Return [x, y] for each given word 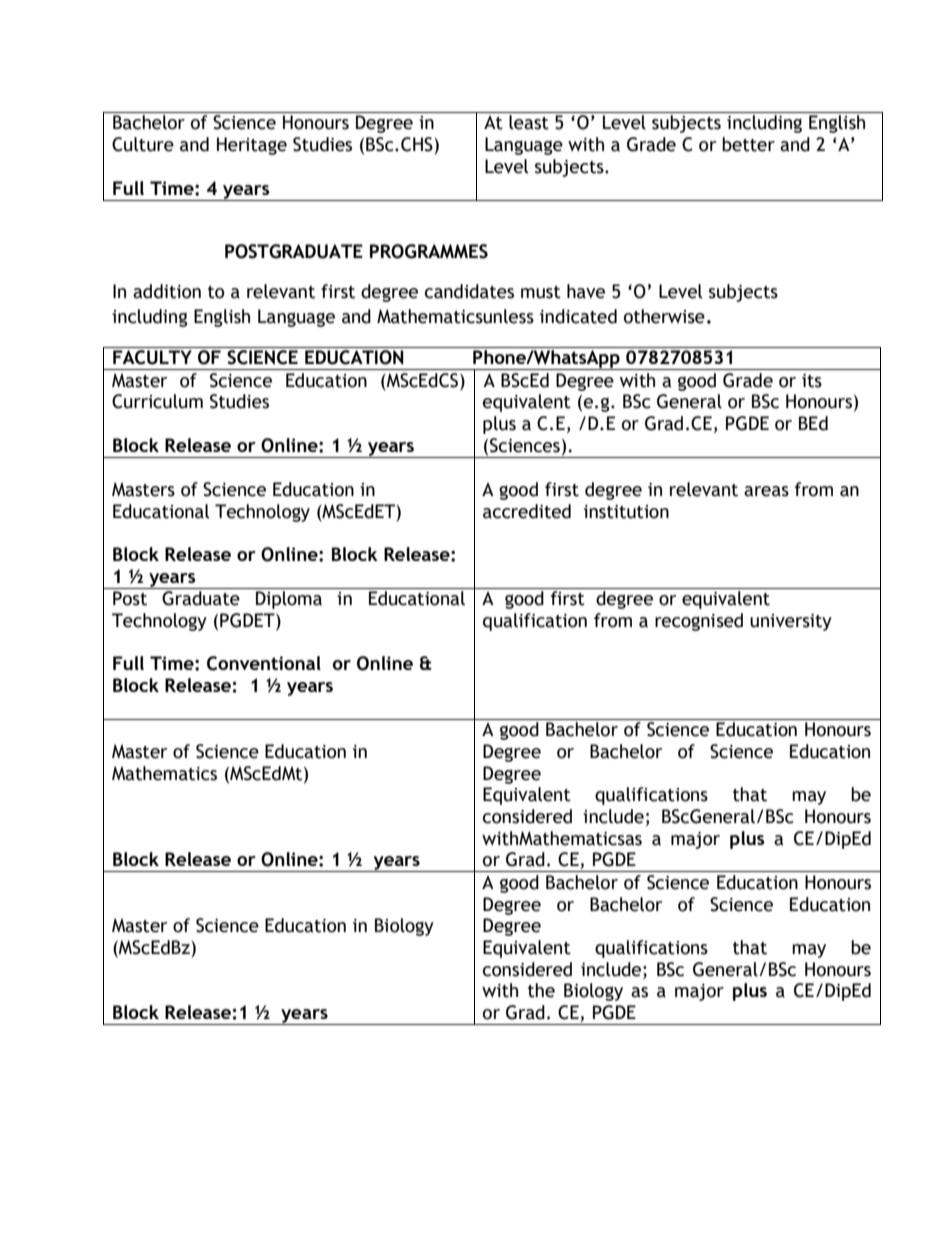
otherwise [664, 316]
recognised [699, 622]
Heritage [252, 146]
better [748, 144]
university [791, 622]
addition [167, 291]
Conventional [264, 663]
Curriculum [157, 401]
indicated [578, 316]
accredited [527, 511]
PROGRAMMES [429, 251]
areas [766, 491]
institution [626, 512]
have [586, 291]
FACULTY [152, 357]
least [529, 122]
